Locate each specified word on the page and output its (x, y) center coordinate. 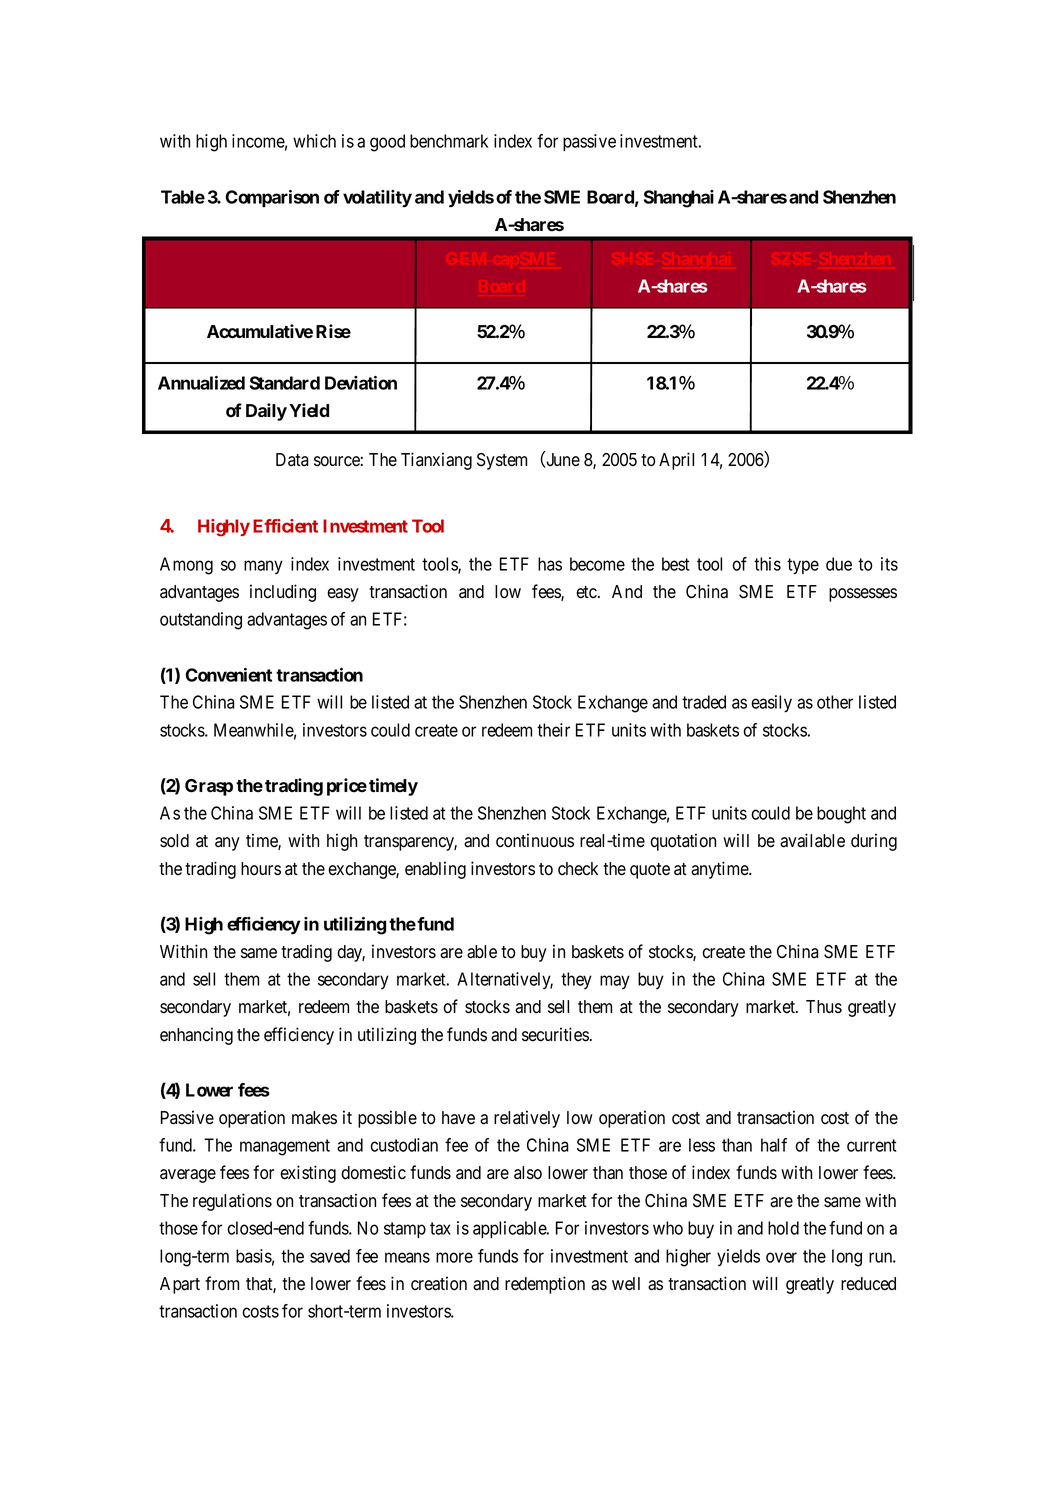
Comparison (272, 198)
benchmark (449, 141)
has (550, 564)
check (578, 869)
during (874, 842)
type (803, 566)
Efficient (285, 526)
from (222, 1283)
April (676, 461)
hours (261, 869)
